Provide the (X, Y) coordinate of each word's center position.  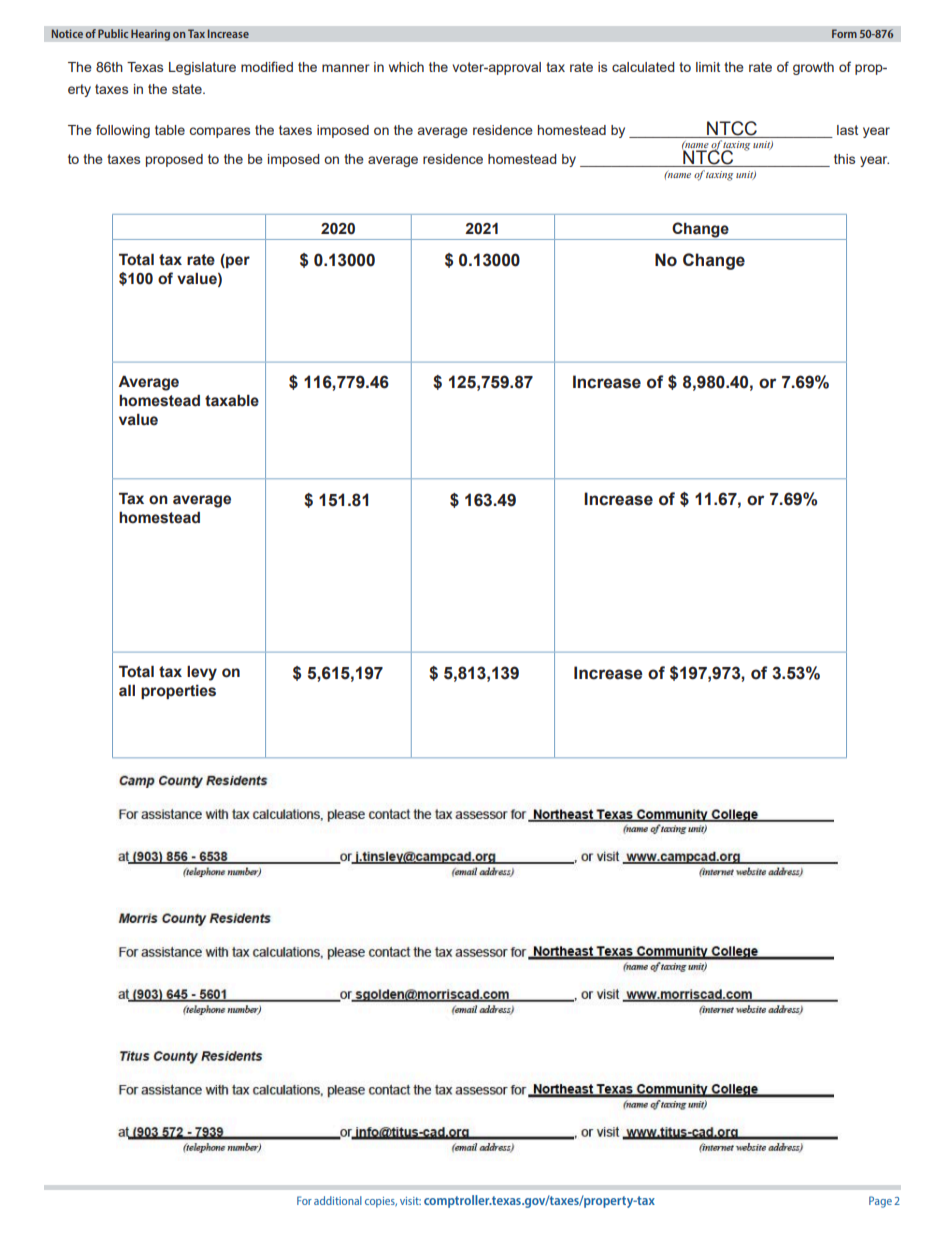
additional (338, 1200)
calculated (643, 67)
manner (346, 68)
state (188, 89)
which (406, 67)
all (127, 690)
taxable (232, 401)
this (844, 159)
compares (220, 132)
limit (708, 67)
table (170, 130)
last (847, 130)
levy (202, 673)
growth (813, 68)
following (123, 131)
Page (880, 1202)
